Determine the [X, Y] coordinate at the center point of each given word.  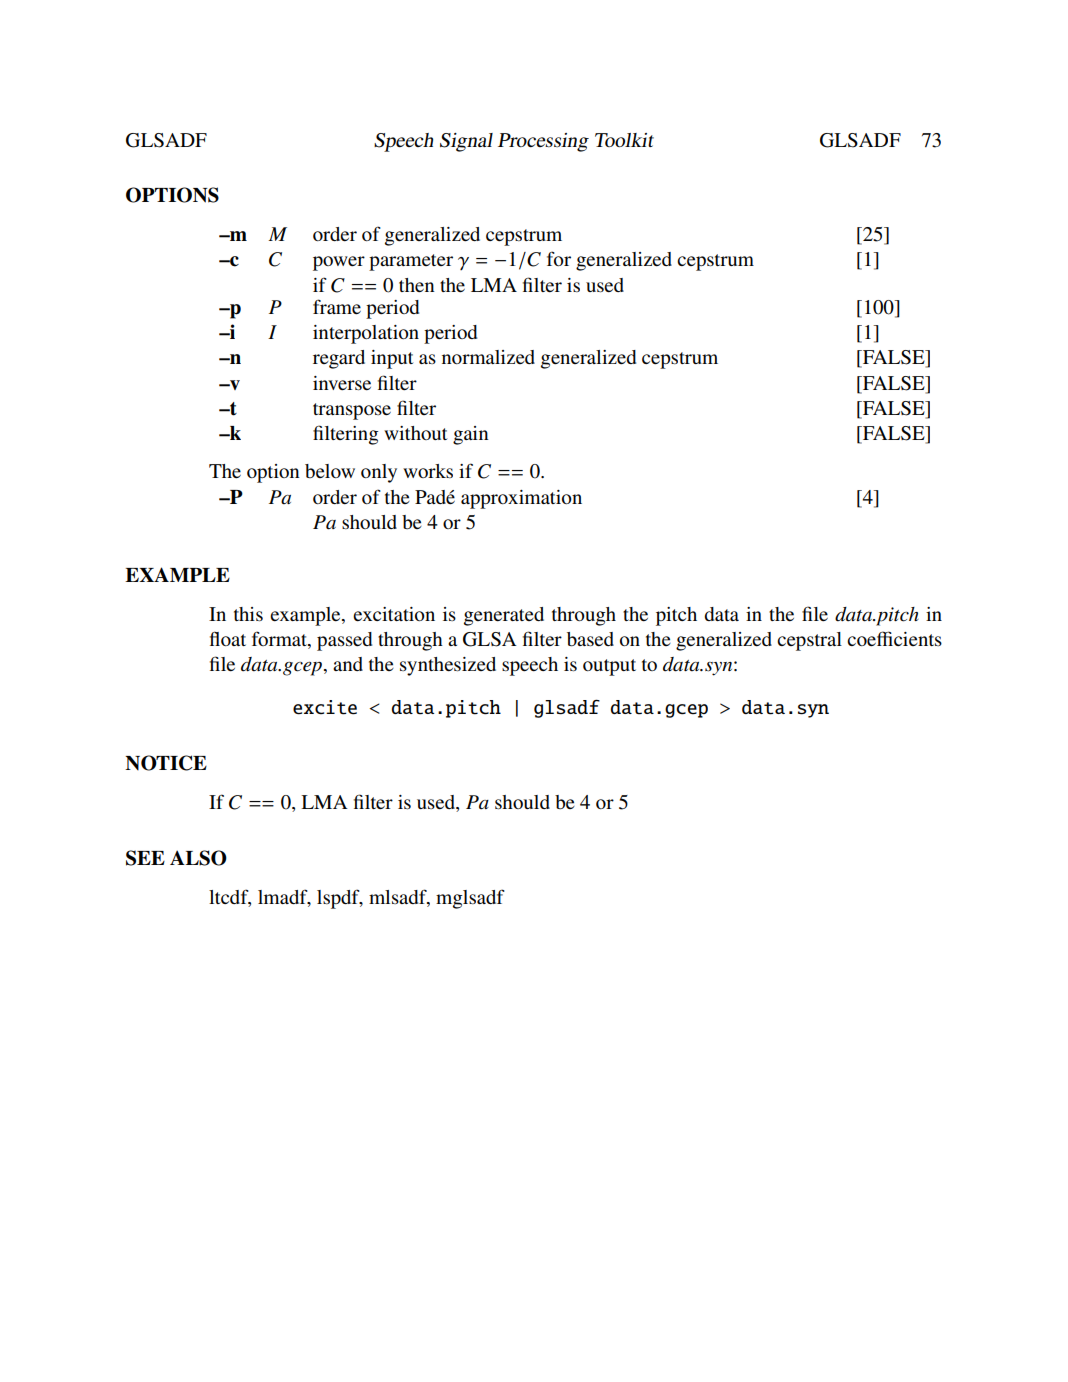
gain [471, 435]
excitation [394, 614]
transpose [352, 411]
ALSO [198, 858]
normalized [488, 357]
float [228, 638]
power [339, 263]
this [248, 614]
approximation [521, 499]
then [417, 285]
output [609, 667]
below [330, 471]
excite [325, 707]
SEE [145, 858]
